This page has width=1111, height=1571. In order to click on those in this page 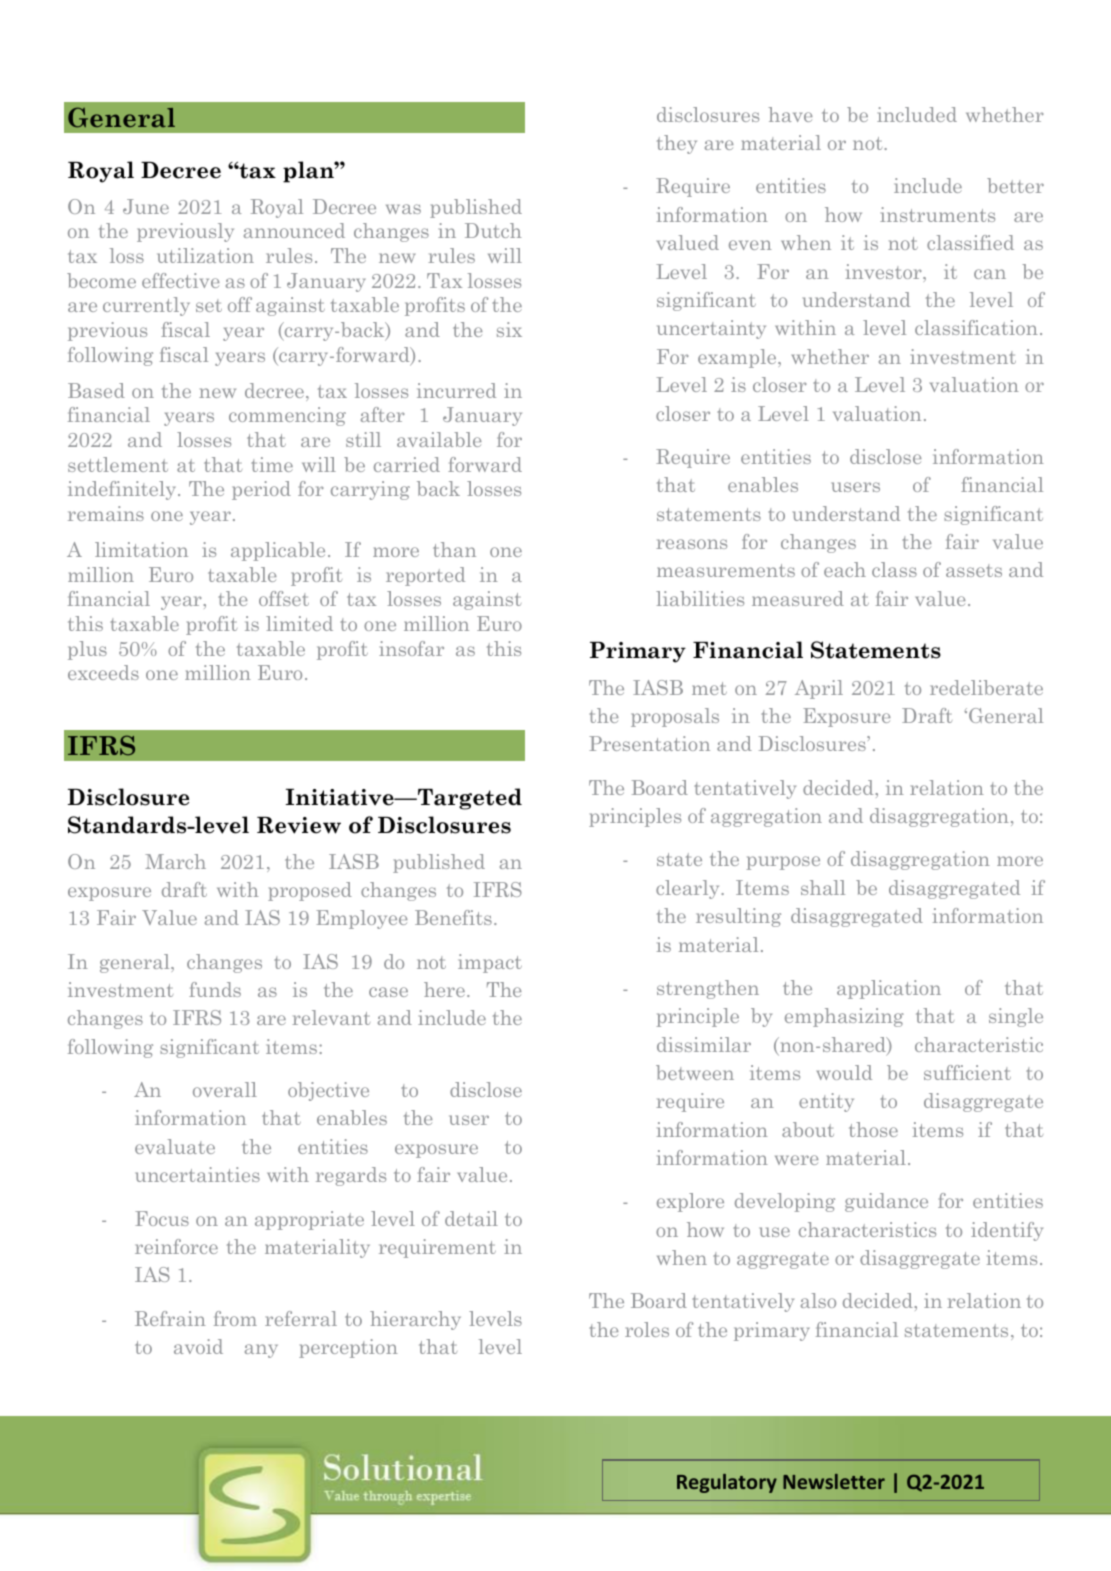, I will do `click(873, 1129)`.
